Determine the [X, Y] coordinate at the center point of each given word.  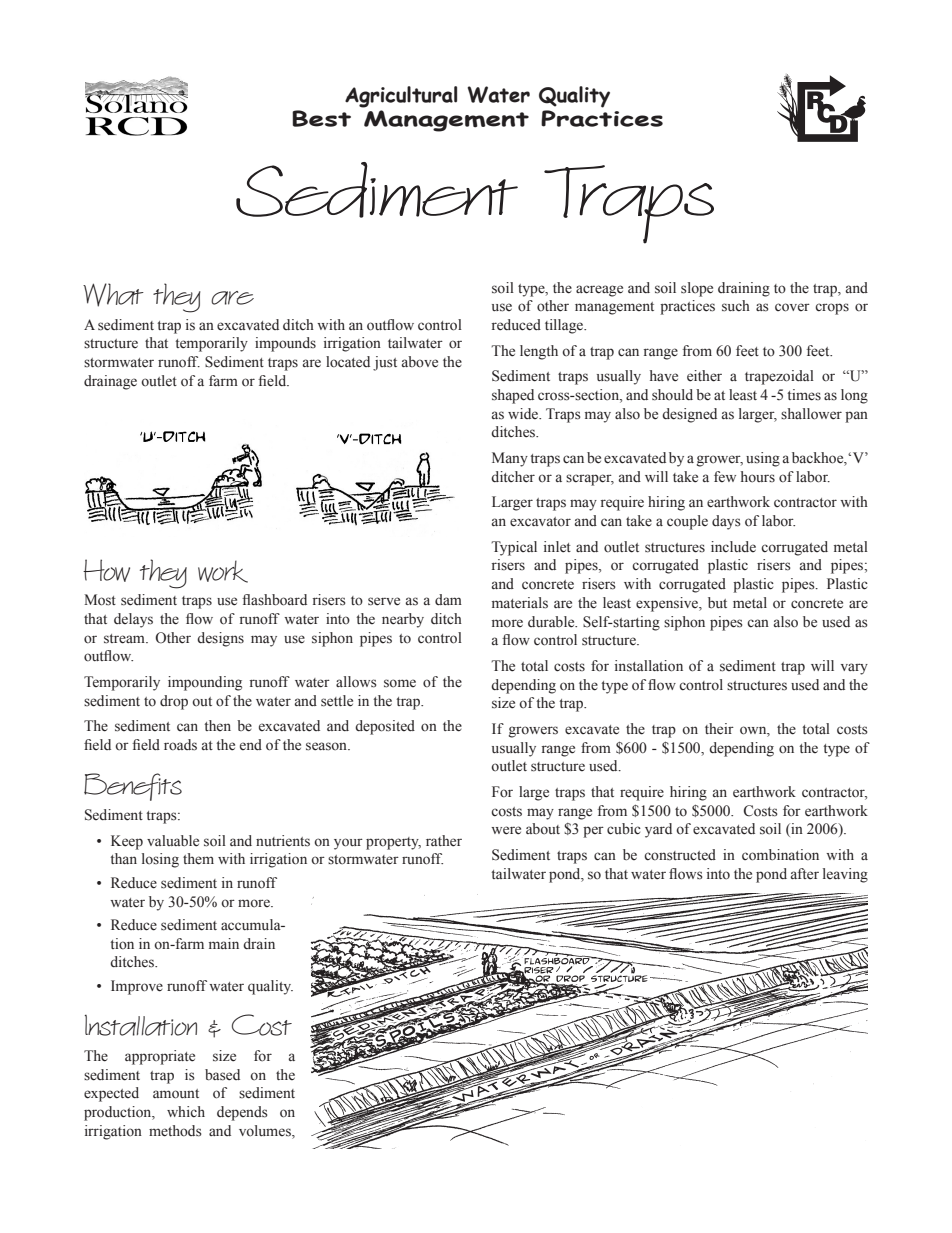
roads [180, 745]
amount [176, 1094]
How [106, 570]
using [763, 459]
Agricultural [401, 97]
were [506, 830]
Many [510, 459]
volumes [266, 1131]
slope [697, 289]
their [719, 729]
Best [321, 118]
